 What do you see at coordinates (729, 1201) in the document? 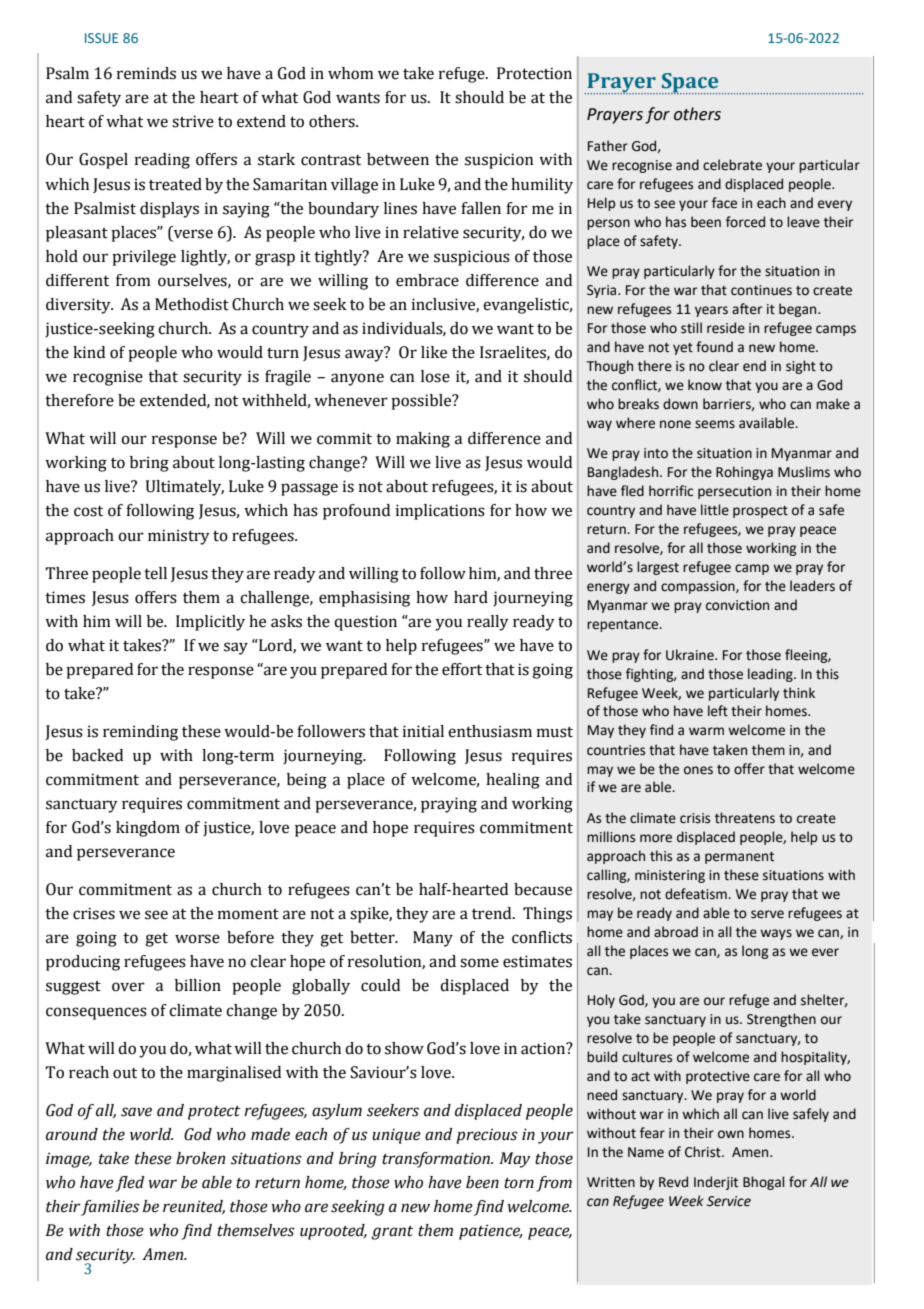
I see `Service` at bounding box center [729, 1201].
